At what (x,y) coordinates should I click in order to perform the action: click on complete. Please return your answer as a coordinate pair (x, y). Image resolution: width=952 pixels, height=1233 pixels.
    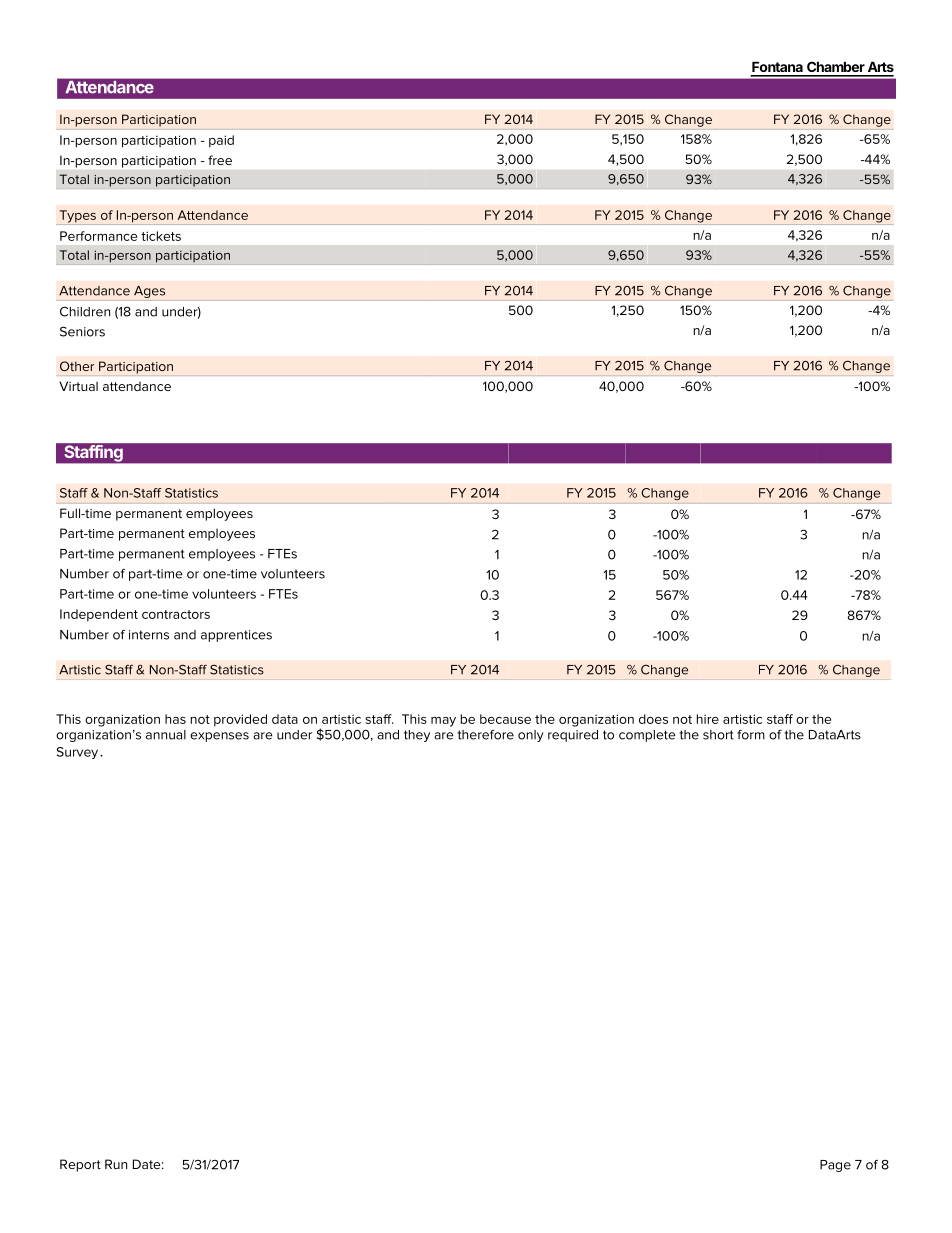
    Looking at the image, I should click on (647, 736).
